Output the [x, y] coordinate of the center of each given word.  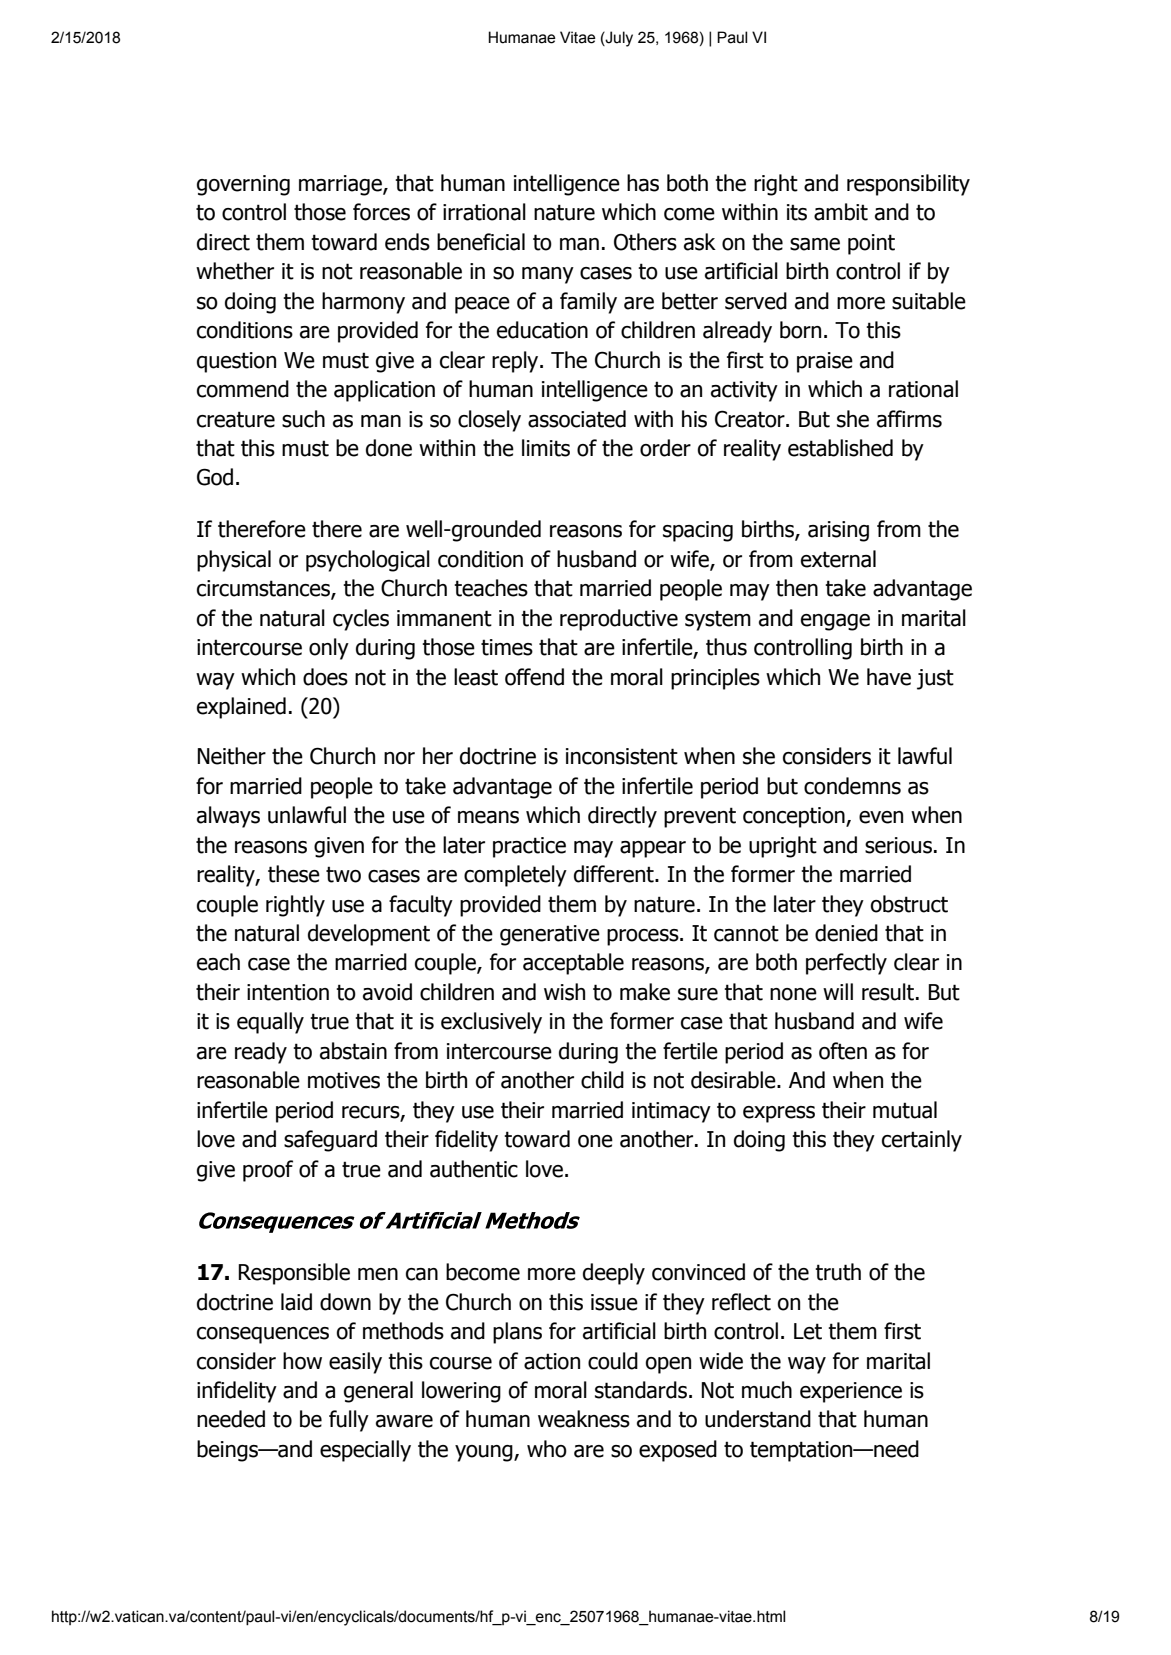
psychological [368, 561]
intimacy [671, 1112]
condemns [852, 786]
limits [546, 448]
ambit [841, 212]
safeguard [330, 1141]
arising [838, 531]
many [548, 275]
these [294, 874]
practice [529, 847]
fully [349, 1421]
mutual [905, 1110]
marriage [341, 185]
